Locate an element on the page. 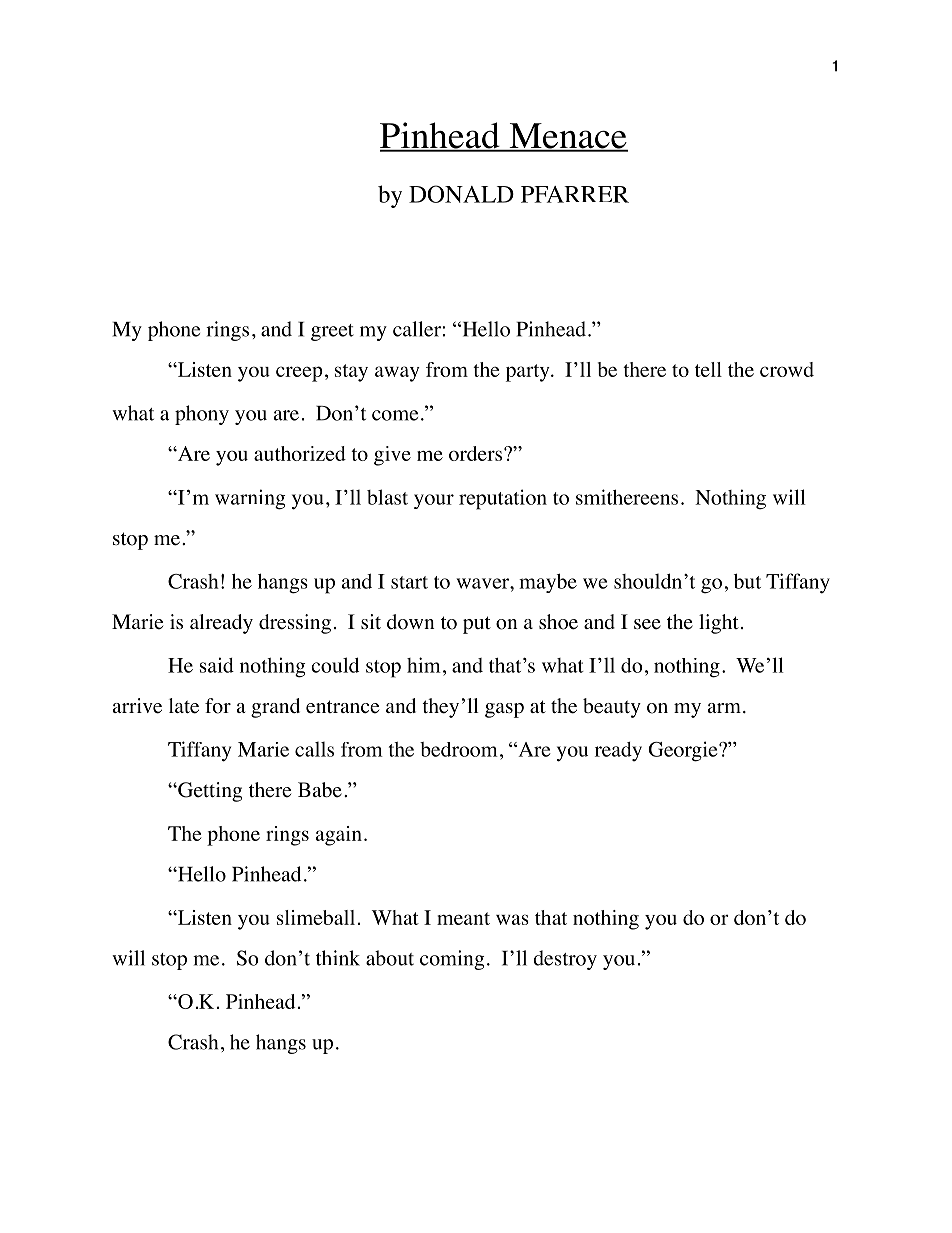  think is located at coordinates (338, 958).
